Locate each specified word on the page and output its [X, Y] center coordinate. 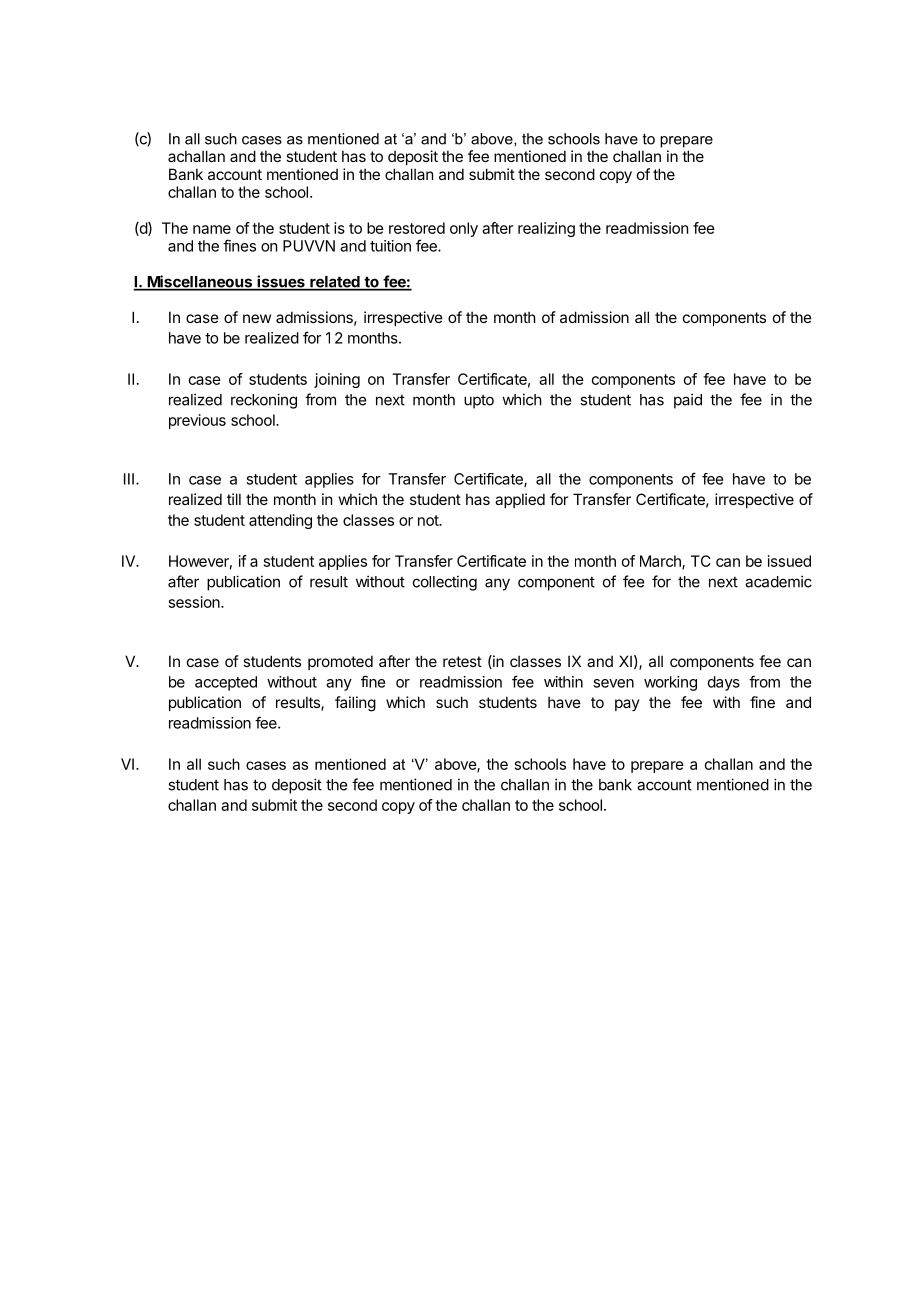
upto [479, 402]
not [429, 520]
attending [280, 521]
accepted [226, 683]
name [212, 229]
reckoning [264, 401]
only [464, 229]
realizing [546, 229]
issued [789, 561]
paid [688, 401]
